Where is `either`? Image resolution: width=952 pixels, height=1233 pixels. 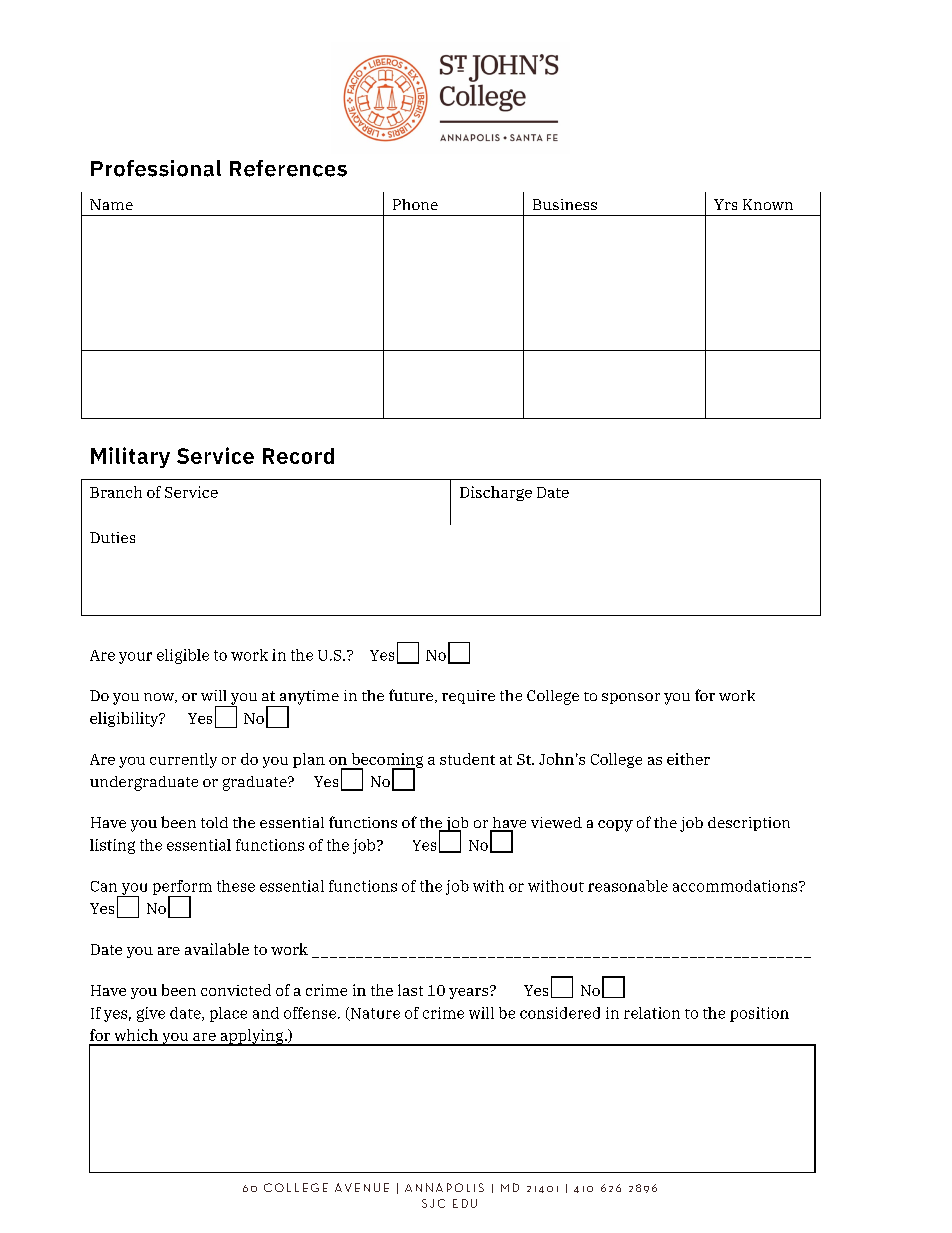 either is located at coordinates (688, 759).
